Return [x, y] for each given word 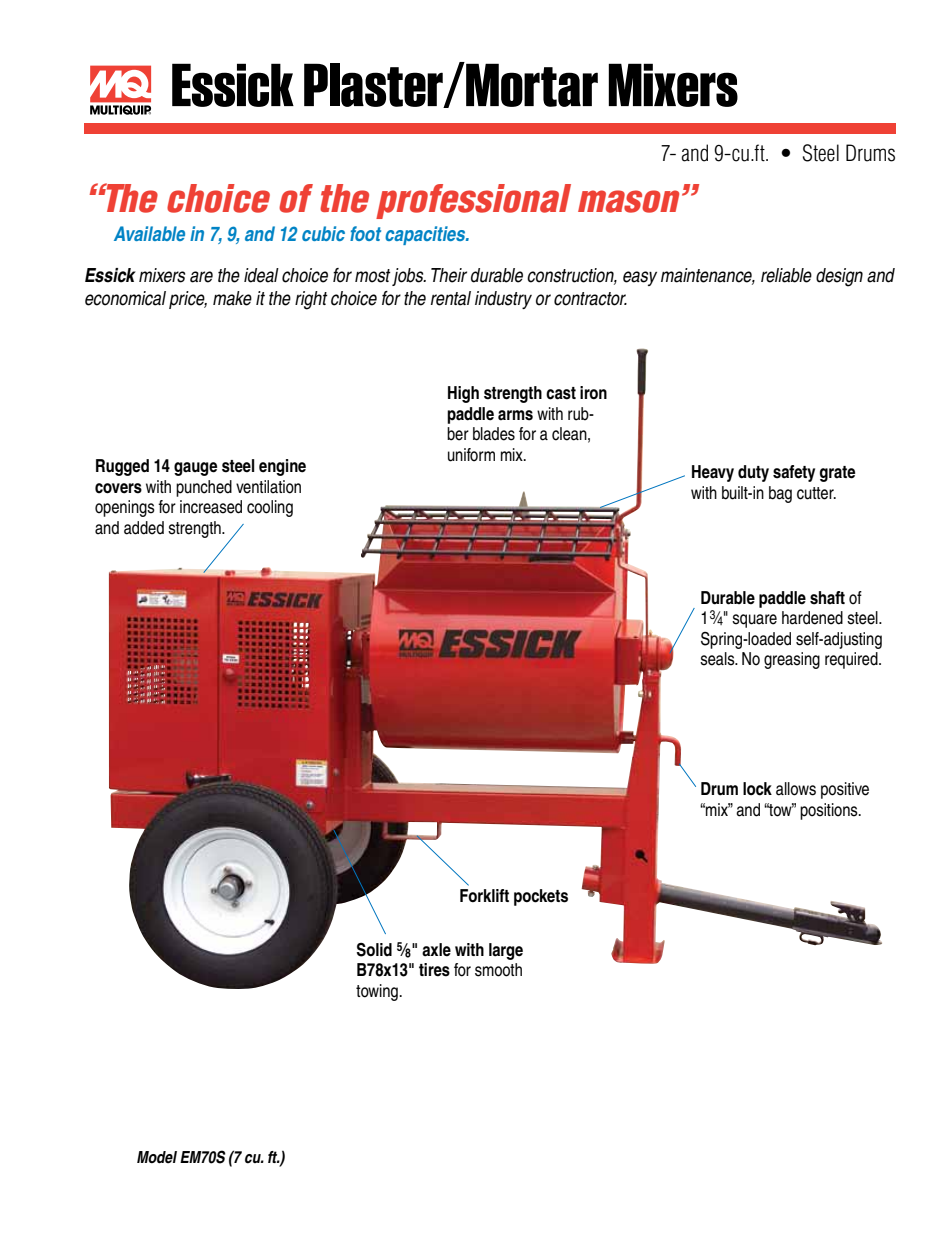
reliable [786, 275]
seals [718, 659]
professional [473, 201]
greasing [792, 660]
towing [377, 992]
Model [157, 1157]
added [144, 528]
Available [149, 233]
